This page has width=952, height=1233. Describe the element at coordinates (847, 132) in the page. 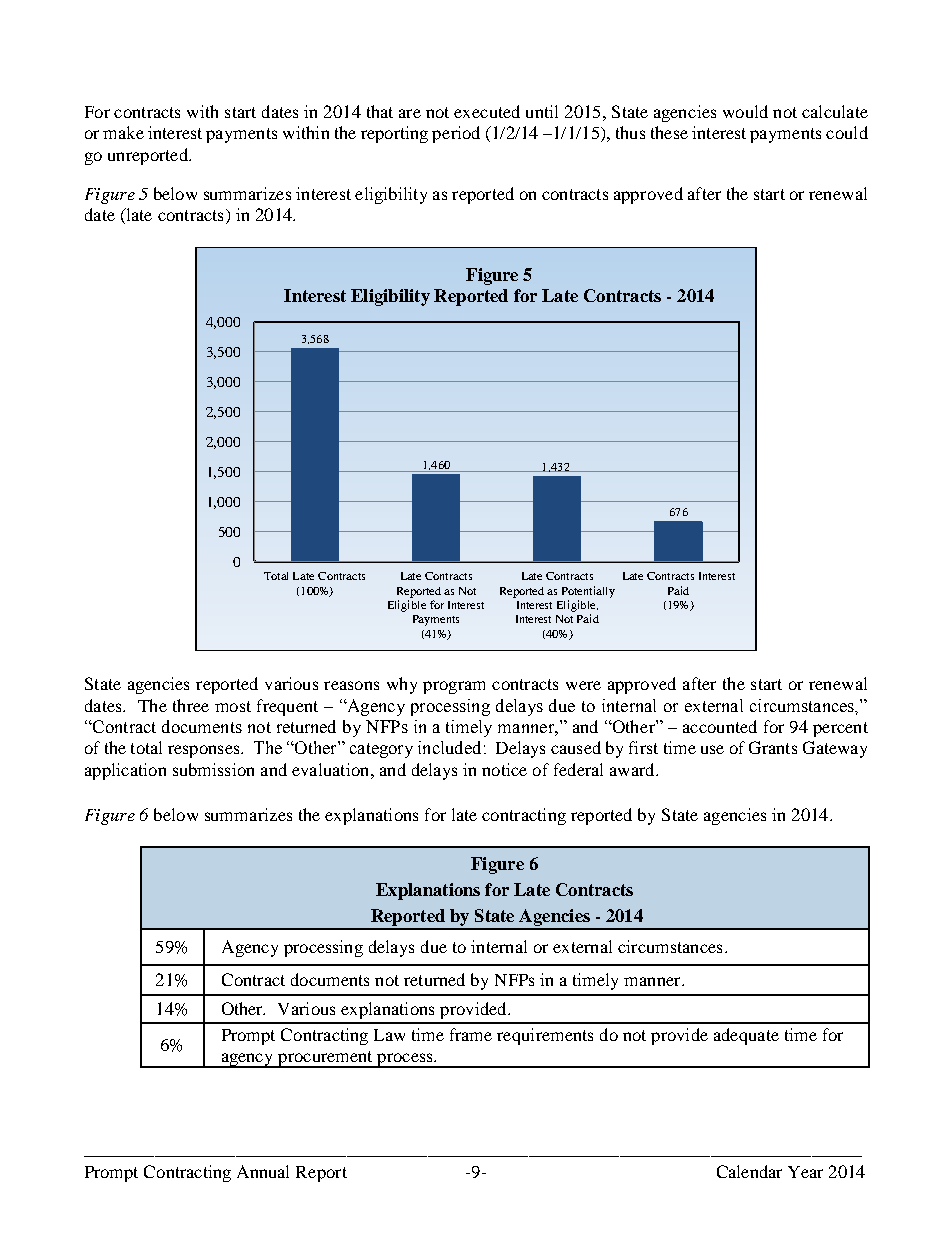

I see `could` at that location.
